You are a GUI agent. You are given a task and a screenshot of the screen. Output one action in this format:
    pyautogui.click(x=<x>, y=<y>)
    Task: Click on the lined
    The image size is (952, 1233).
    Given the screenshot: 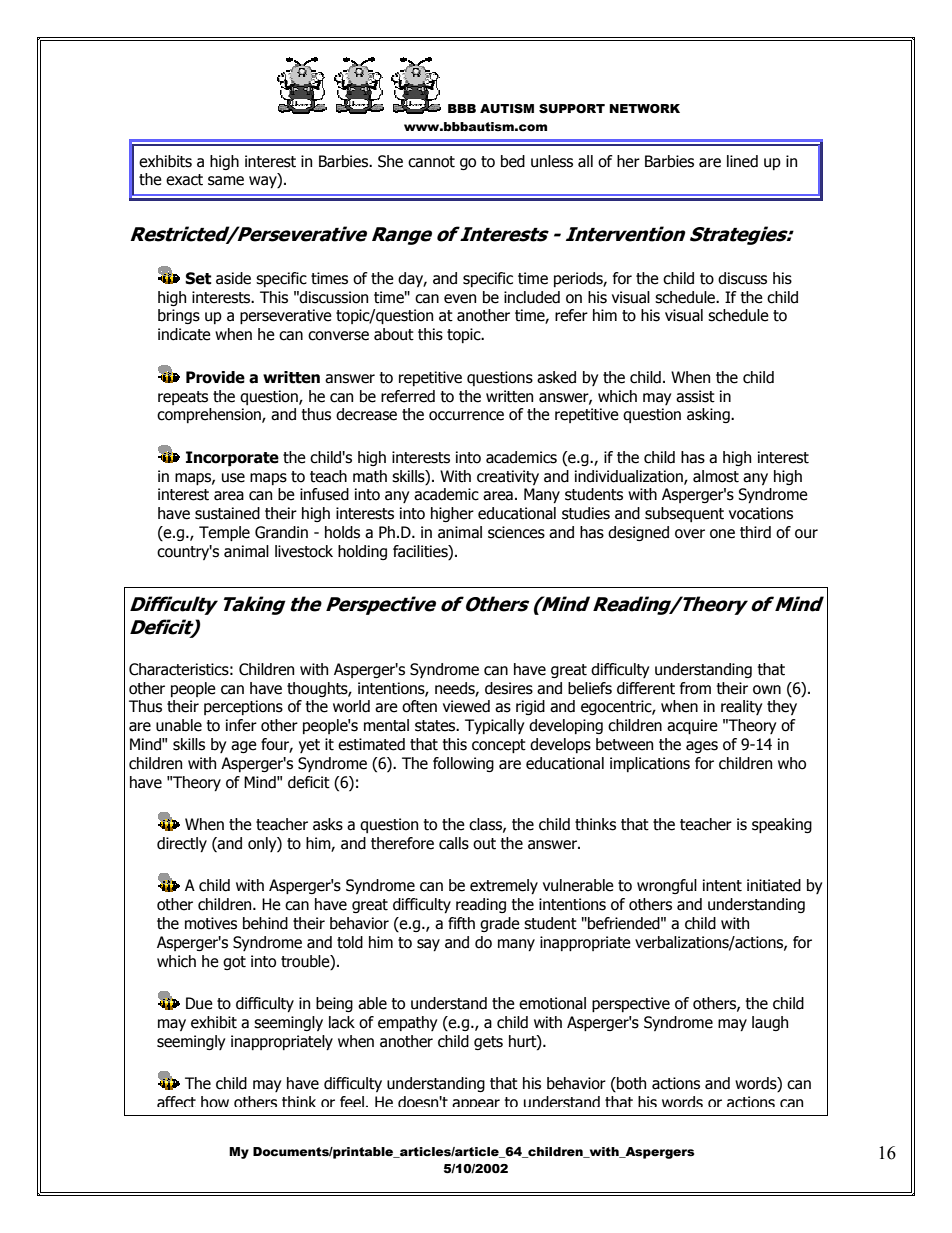 What is the action you would take?
    pyautogui.click(x=742, y=161)
